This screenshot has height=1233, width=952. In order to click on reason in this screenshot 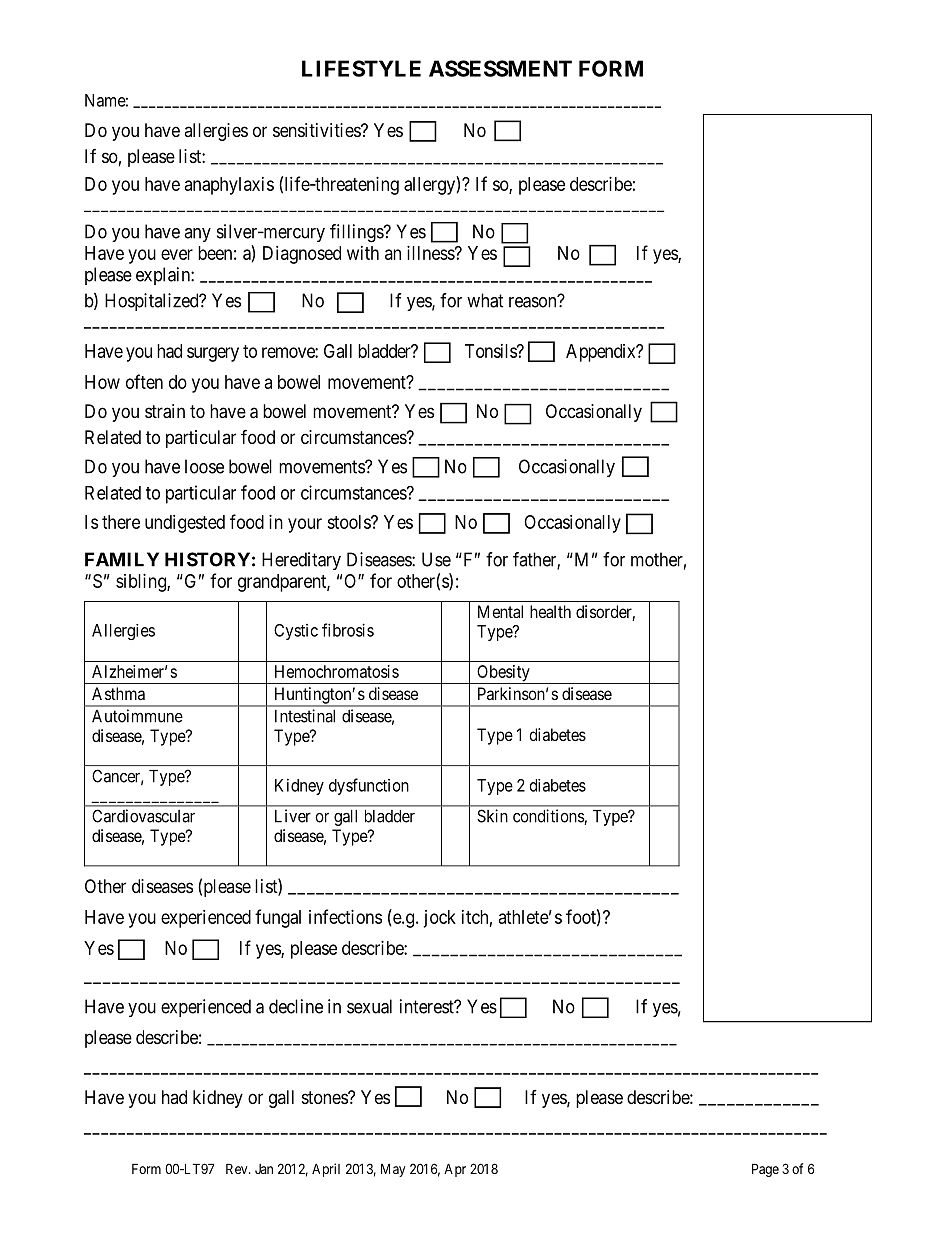, I will do `click(534, 302)`.
